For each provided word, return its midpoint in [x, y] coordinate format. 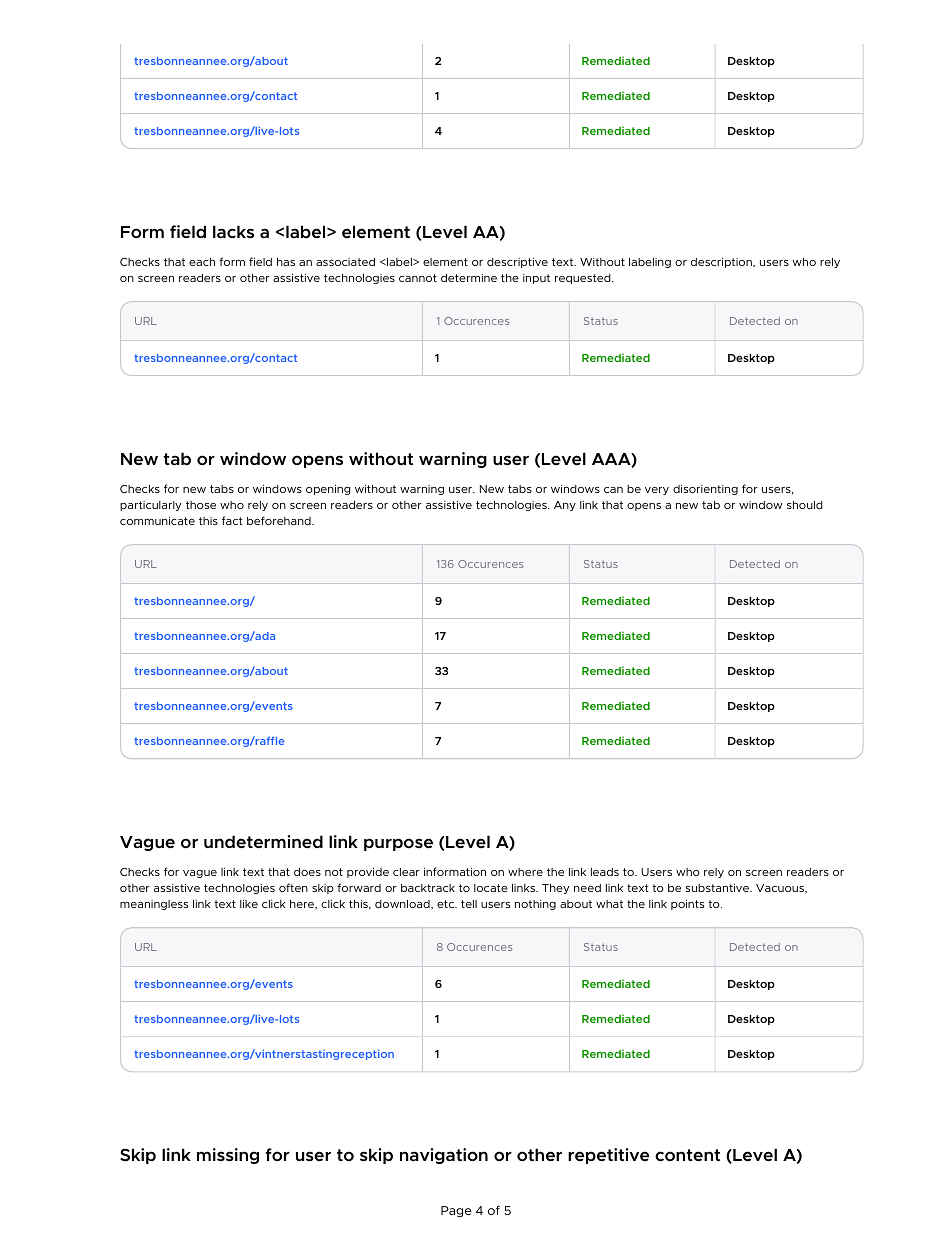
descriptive [517, 263]
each [202, 262]
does [307, 872]
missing [228, 1156]
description [722, 263]
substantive [718, 888]
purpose [398, 844]
